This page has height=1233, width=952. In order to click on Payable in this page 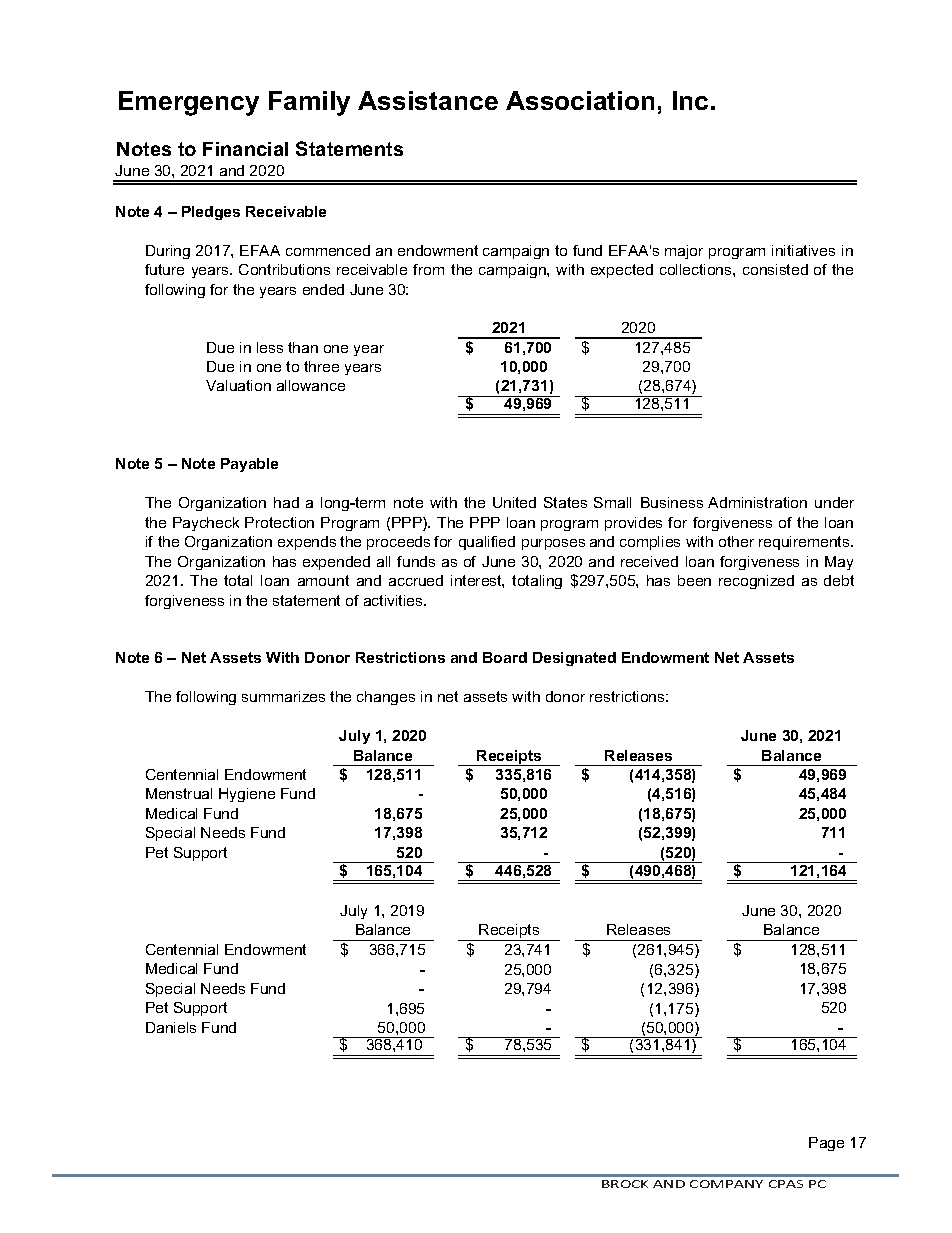, I will do `click(249, 465)`.
